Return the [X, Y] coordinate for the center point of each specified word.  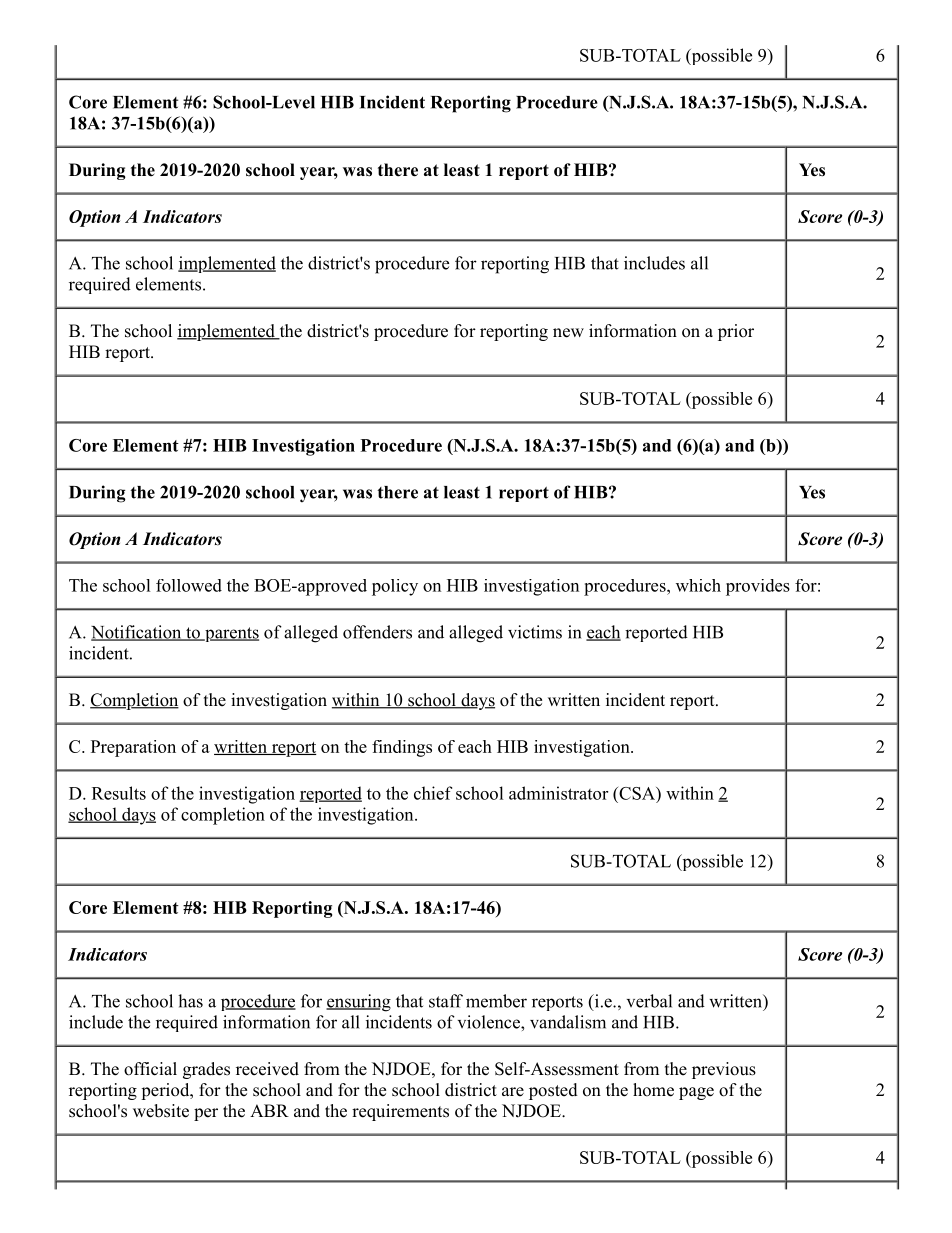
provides [758, 587]
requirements [400, 1112]
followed [189, 585]
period [166, 1091]
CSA [637, 793]
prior [736, 332]
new [568, 333]
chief [433, 793]
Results [119, 793]
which [698, 585]
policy [395, 587]
